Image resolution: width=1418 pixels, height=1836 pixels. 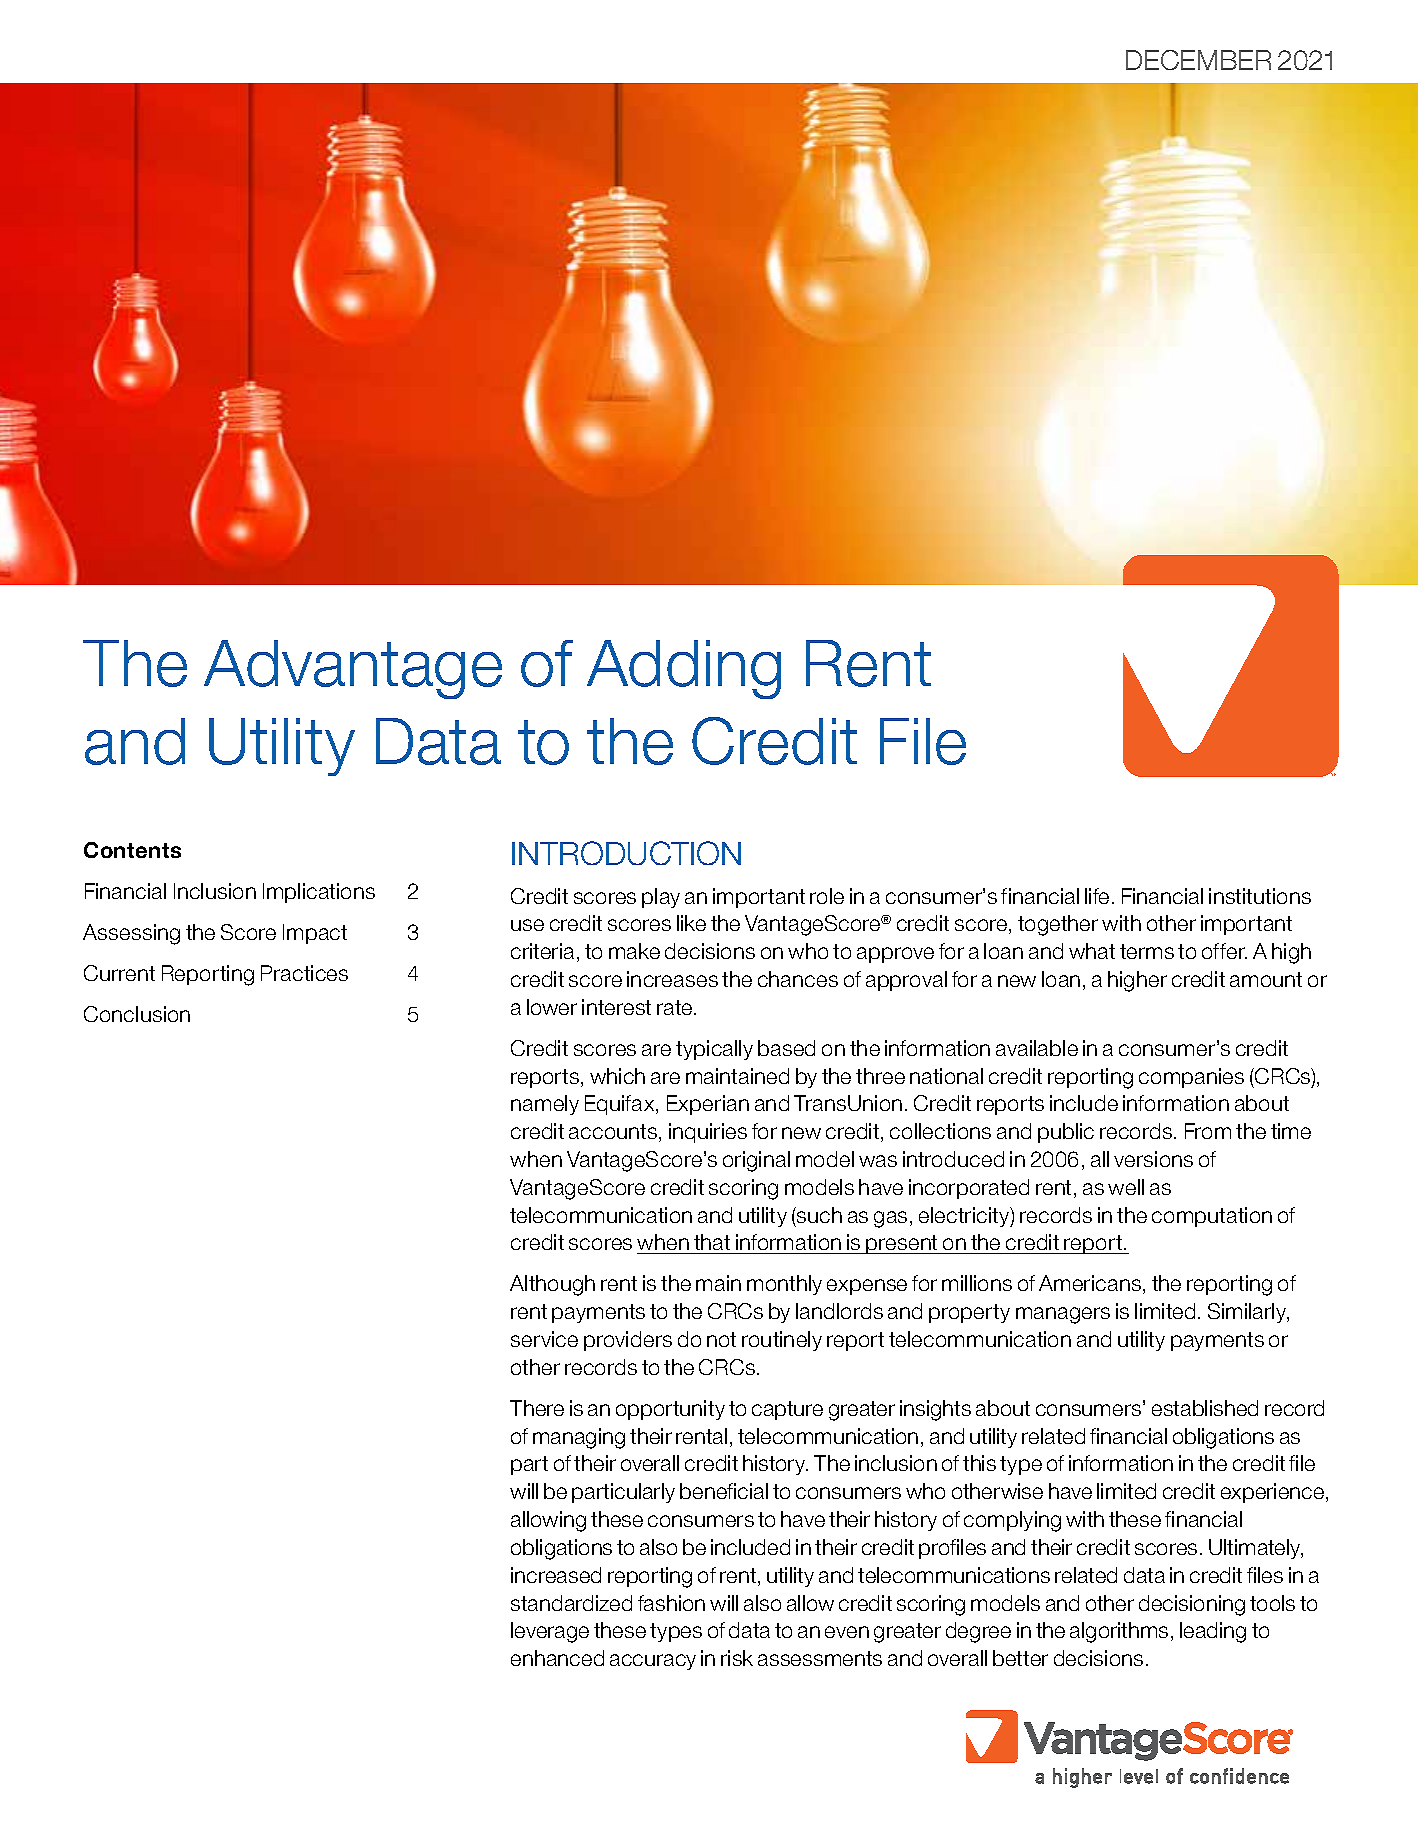 I want to click on leverage, so click(x=550, y=1632).
